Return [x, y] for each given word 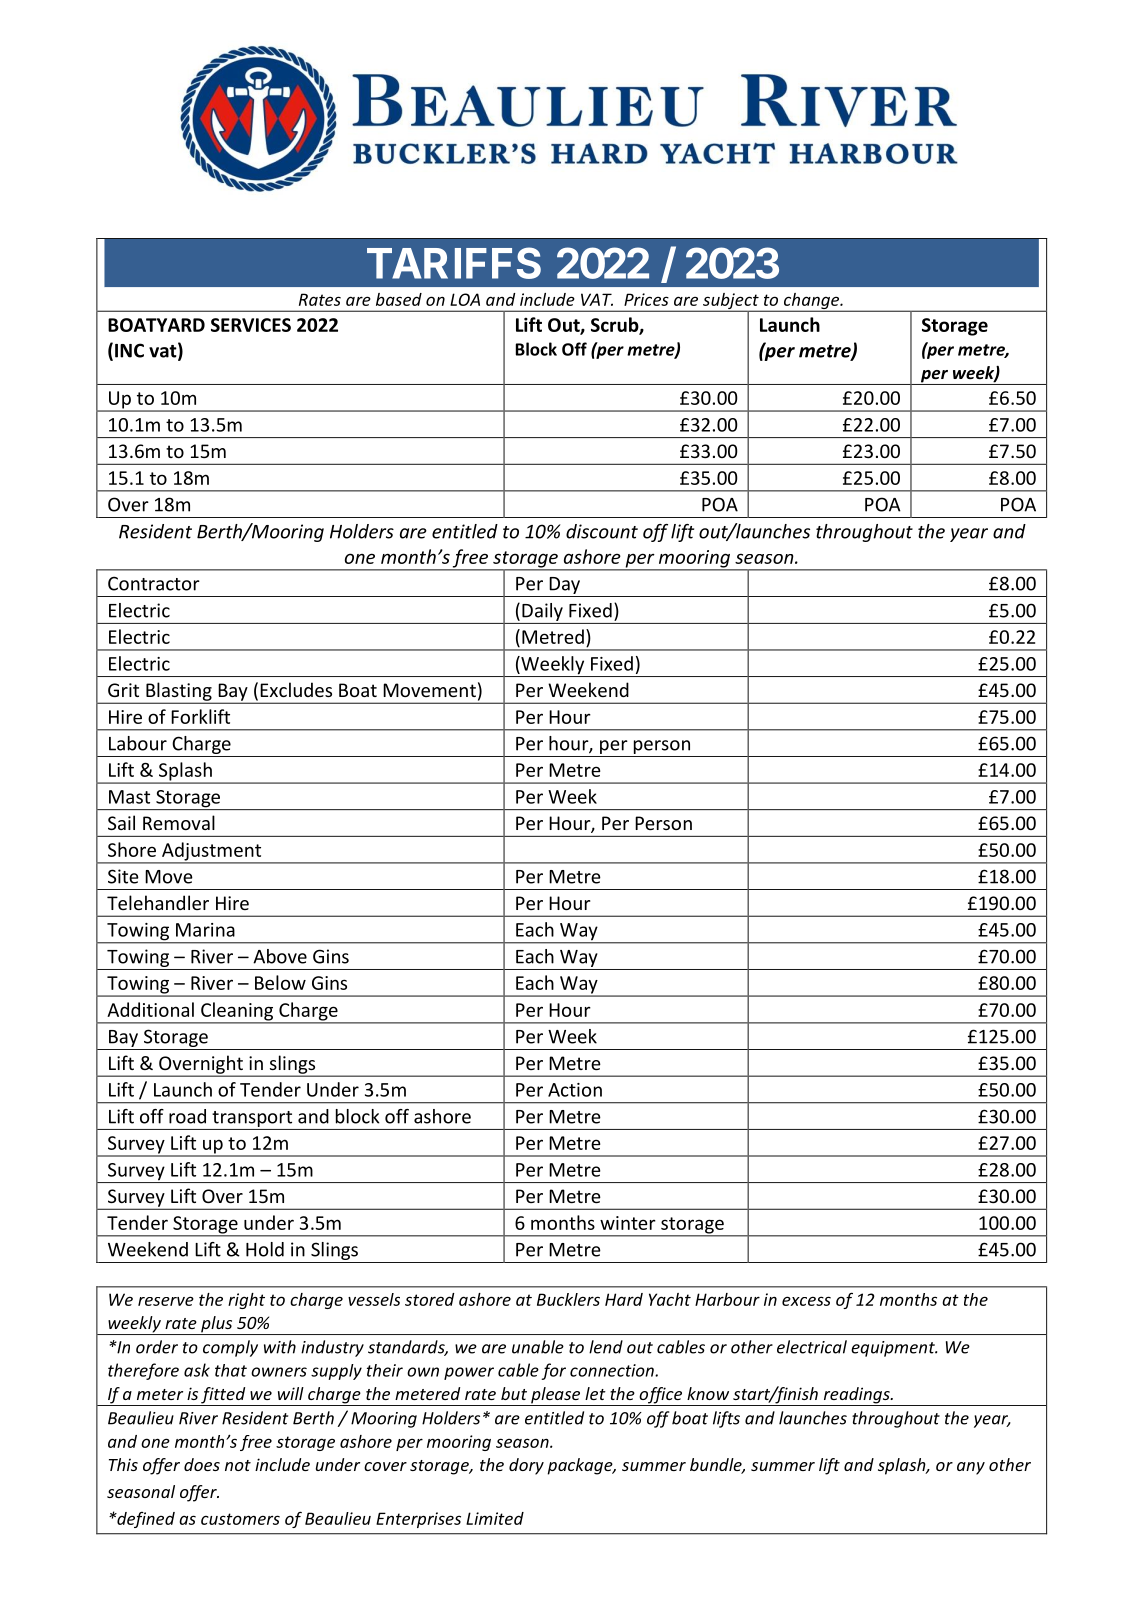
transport [252, 1119]
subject [731, 302]
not [238, 1465]
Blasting [179, 692]
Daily [542, 612]
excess [806, 1301]
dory [526, 1466]
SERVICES [251, 325]
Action [575, 1090]
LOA [465, 299]
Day [564, 587]
